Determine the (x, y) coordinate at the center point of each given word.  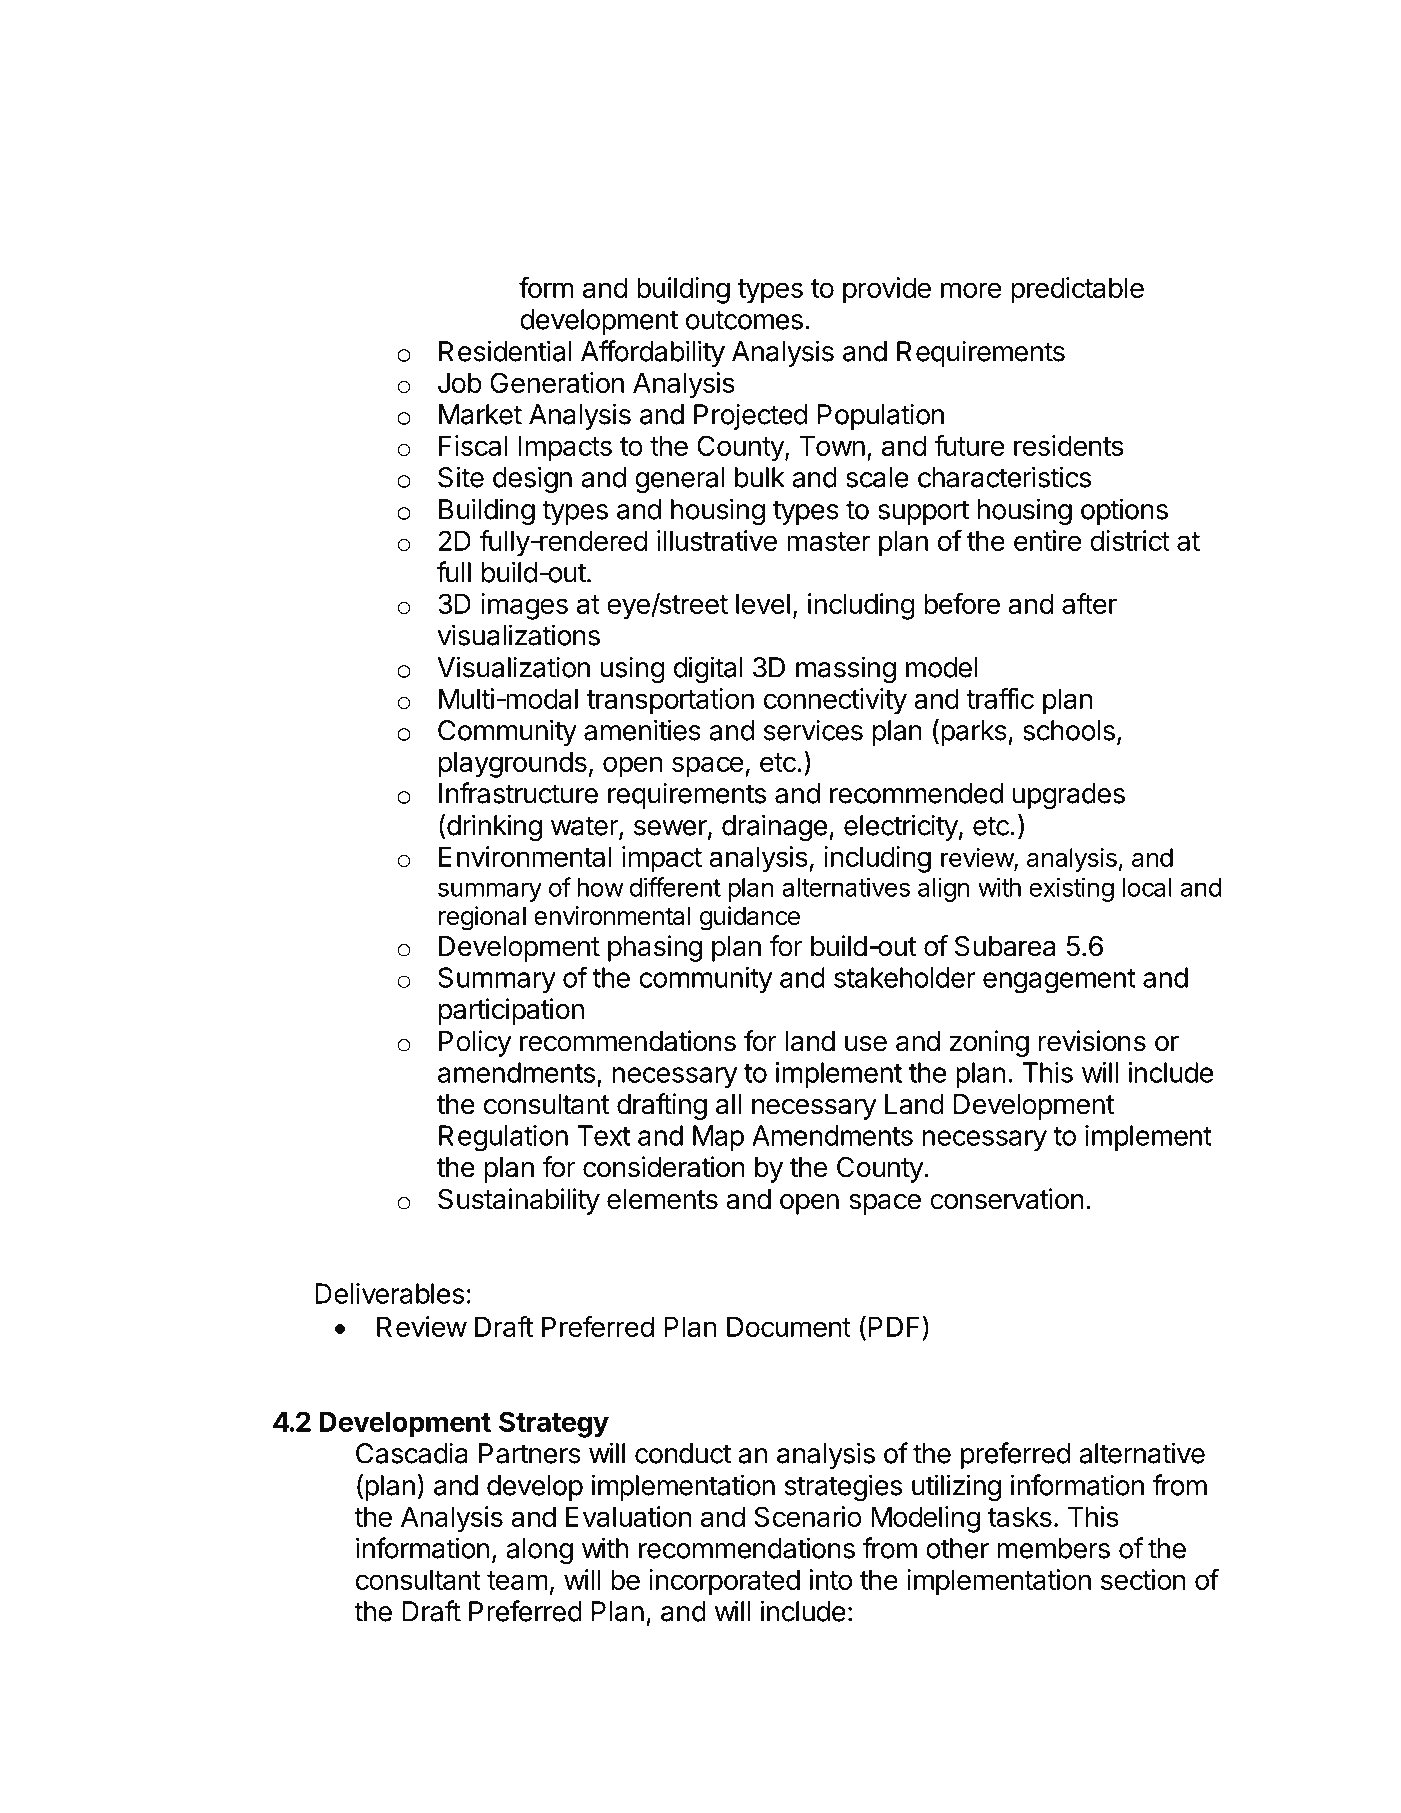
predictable (1077, 290)
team (517, 1580)
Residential (505, 351)
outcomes (744, 320)
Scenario (808, 1516)
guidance (750, 918)
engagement (1059, 981)
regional (482, 918)
